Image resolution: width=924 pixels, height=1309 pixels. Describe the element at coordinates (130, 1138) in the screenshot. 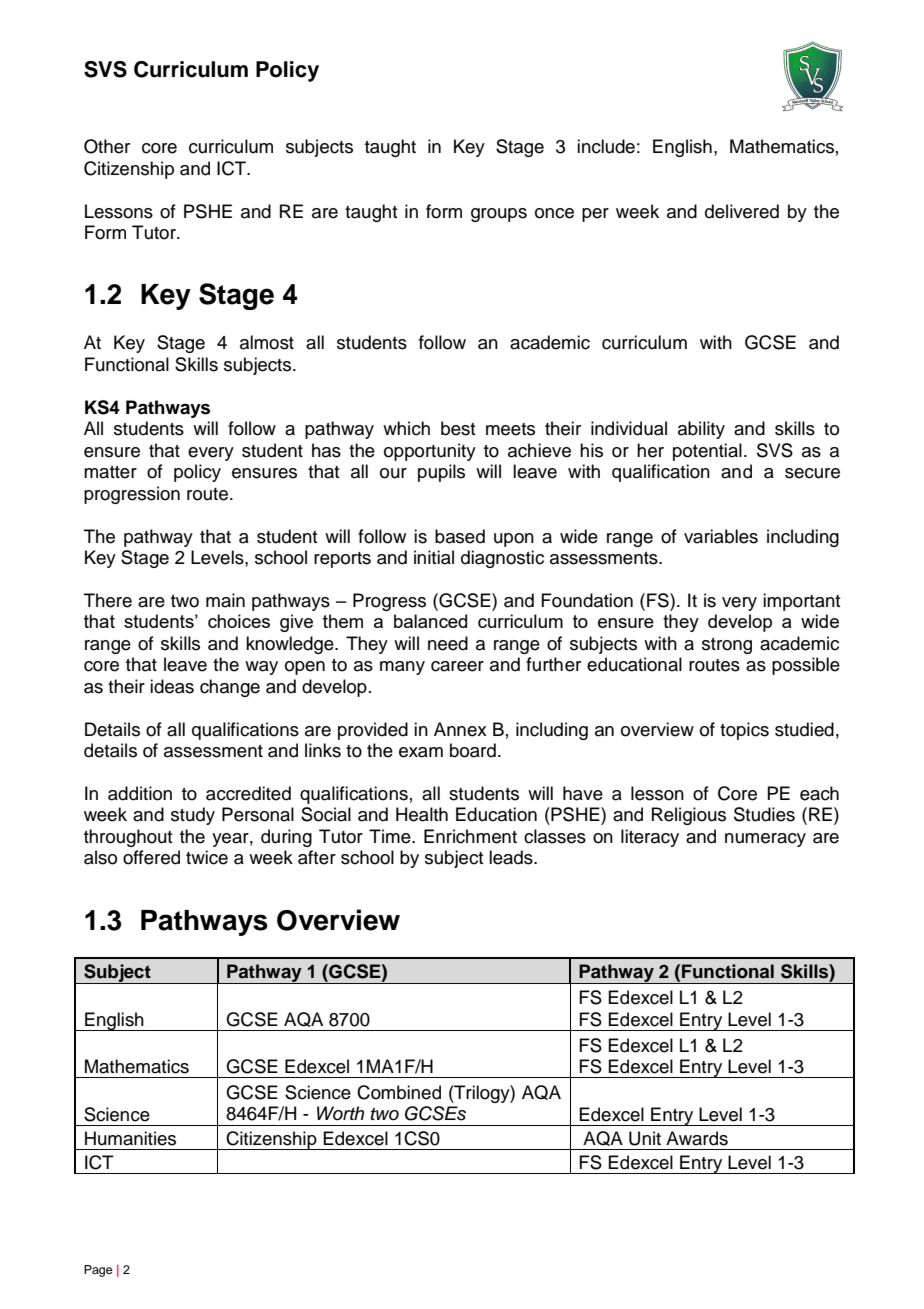

I see `Humanities` at that location.
